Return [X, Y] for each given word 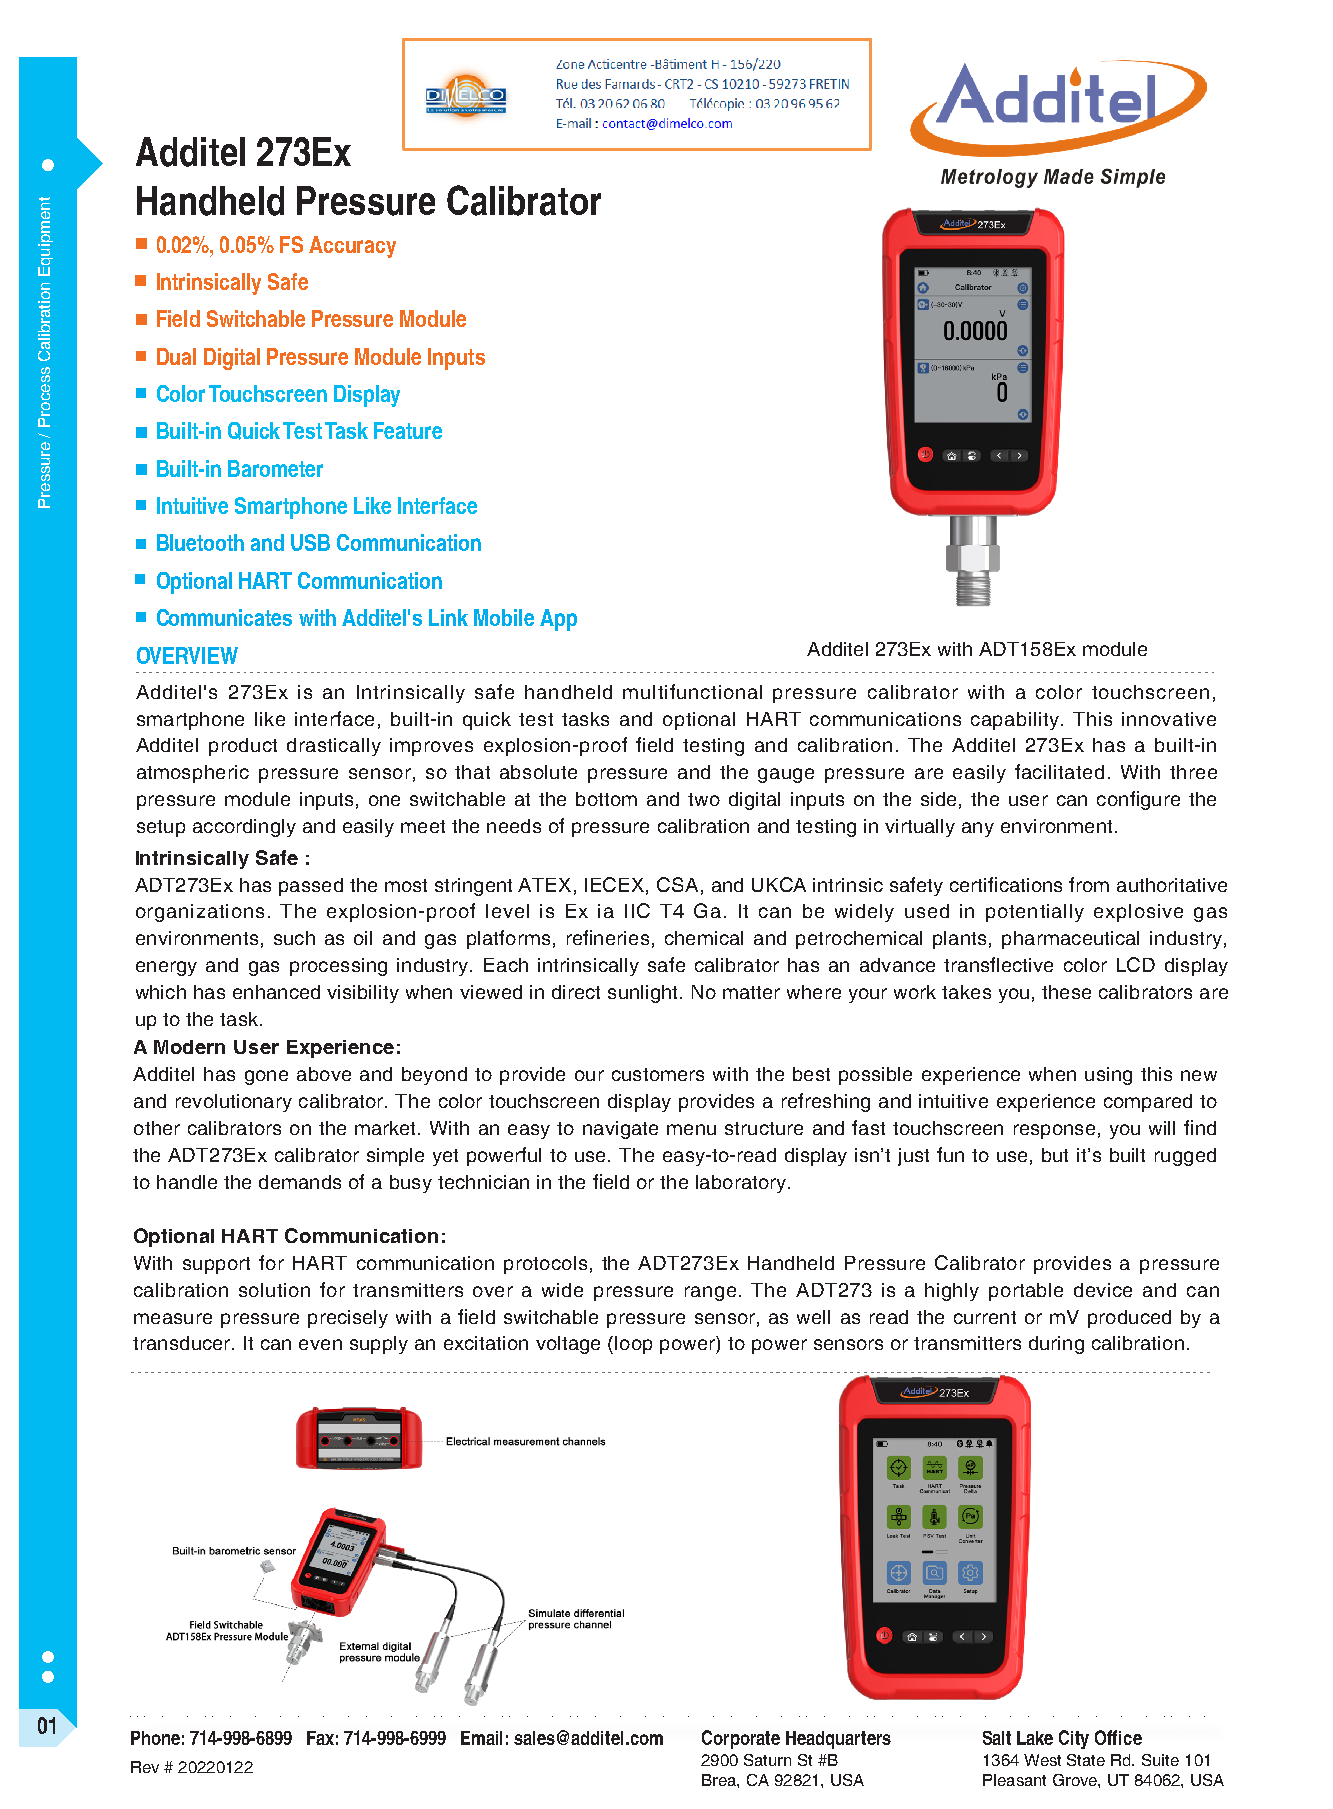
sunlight [642, 994]
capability [1016, 721]
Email [481, 1738]
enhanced [276, 992]
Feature [408, 430]
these [1066, 992]
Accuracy [352, 247]
